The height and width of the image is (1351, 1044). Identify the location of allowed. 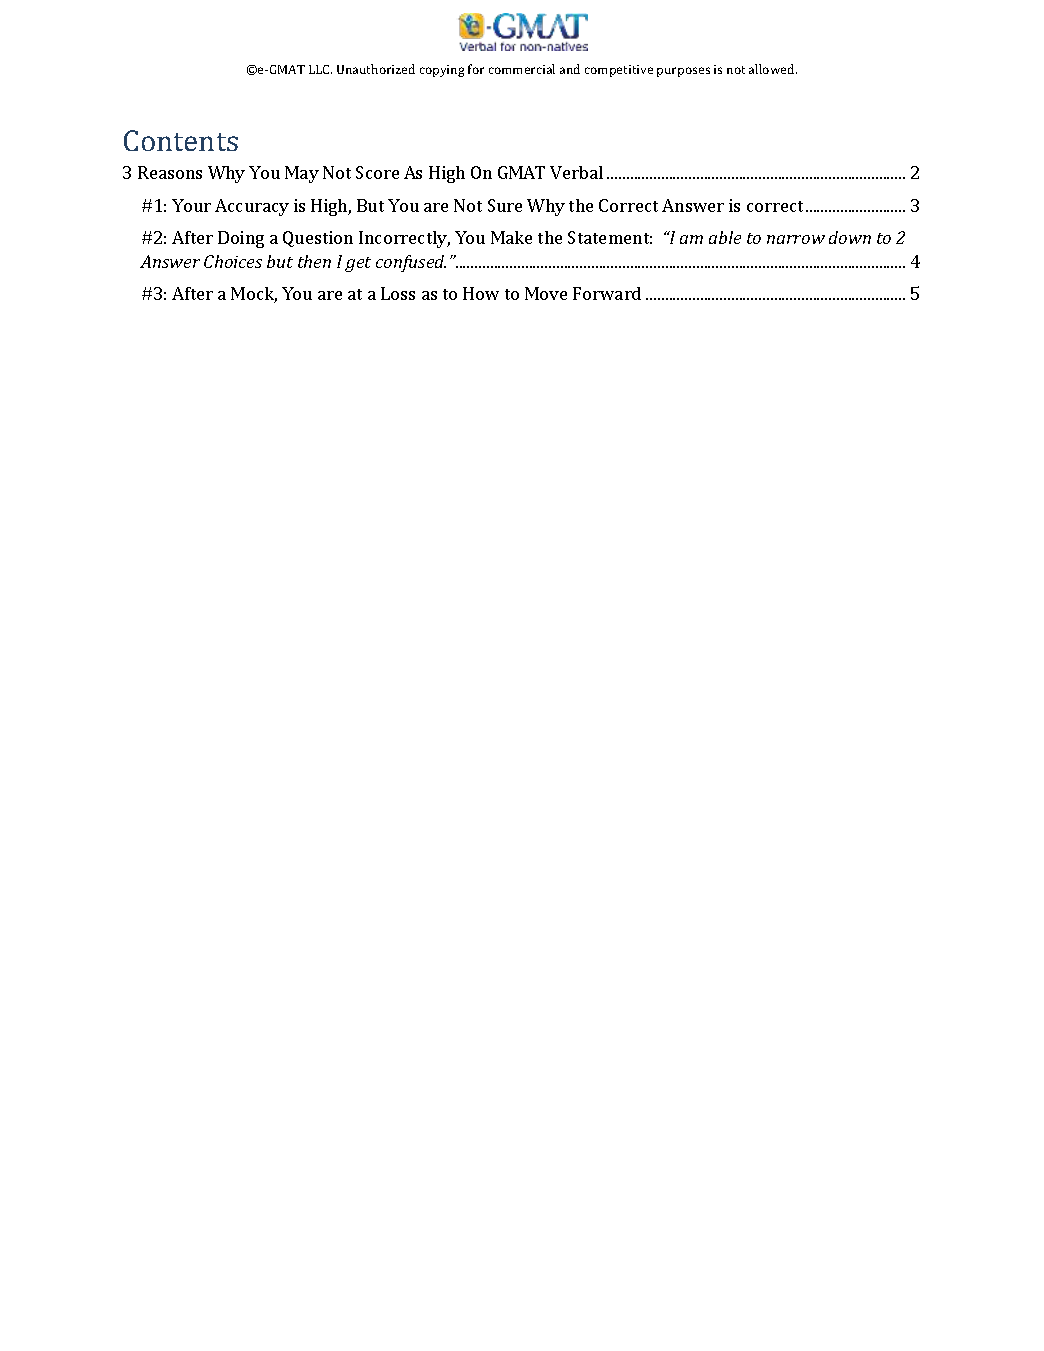
(773, 69).
